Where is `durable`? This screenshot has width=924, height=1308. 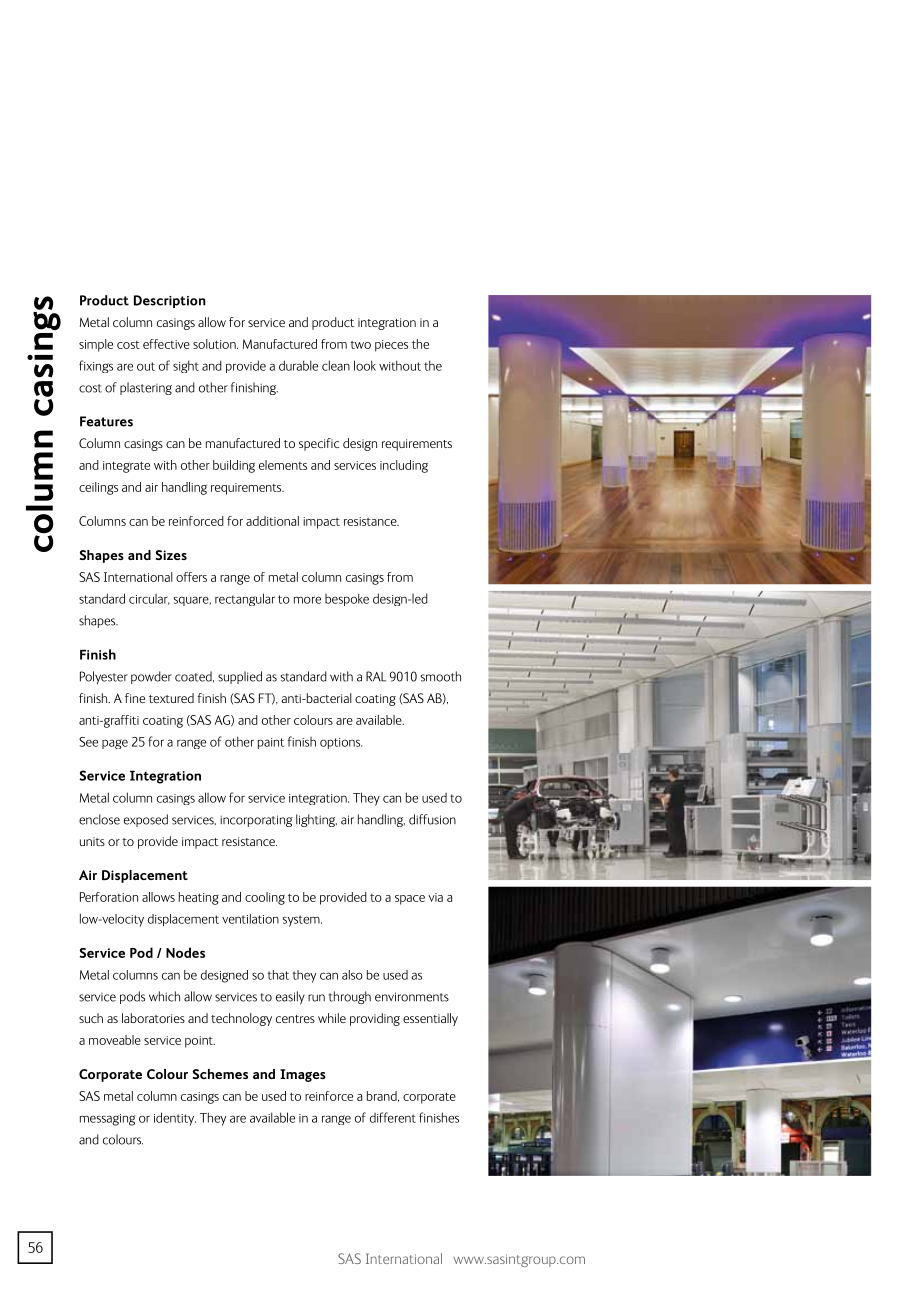 durable is located at coordinates (298, 365).
